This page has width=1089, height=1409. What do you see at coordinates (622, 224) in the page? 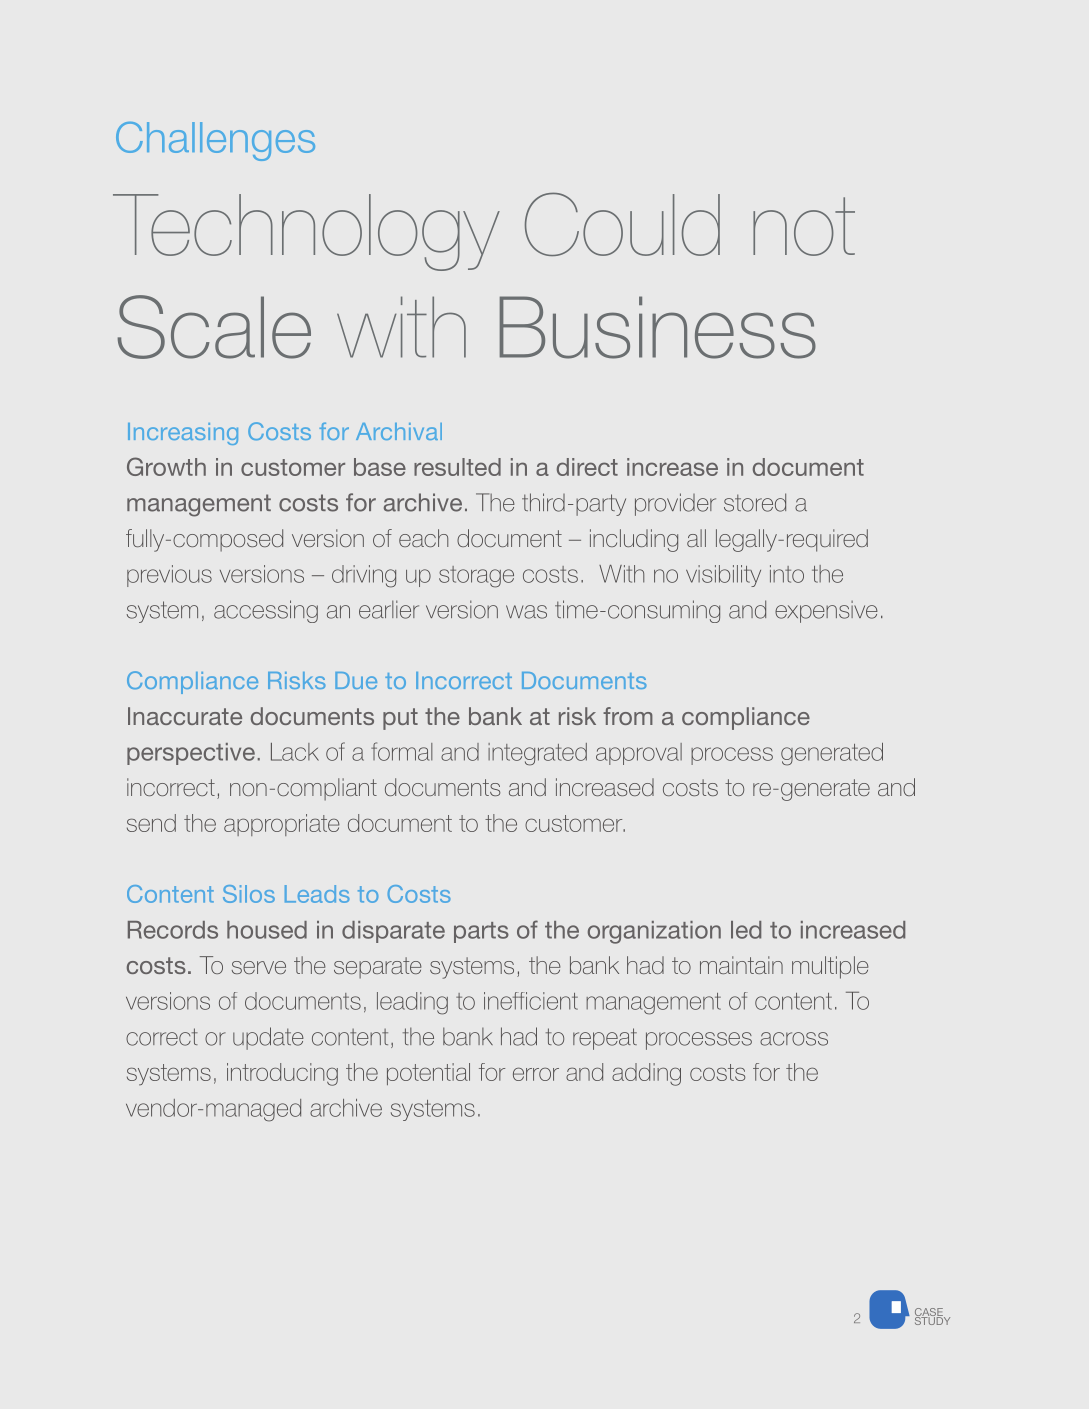
I see `Could` at bounding box center [622, 224].
